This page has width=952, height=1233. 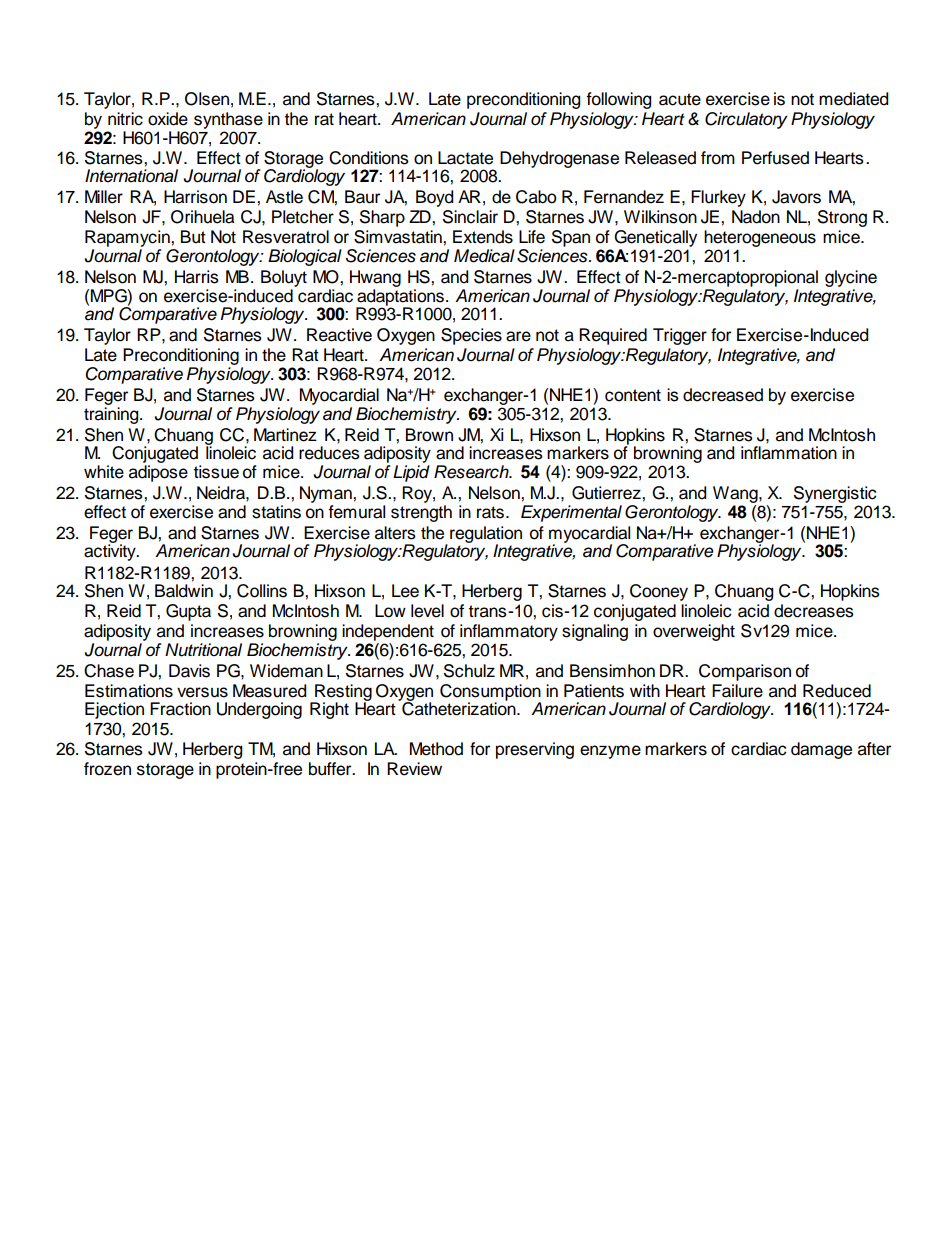 I want to click on preserving, so click(x=535, y=750).
